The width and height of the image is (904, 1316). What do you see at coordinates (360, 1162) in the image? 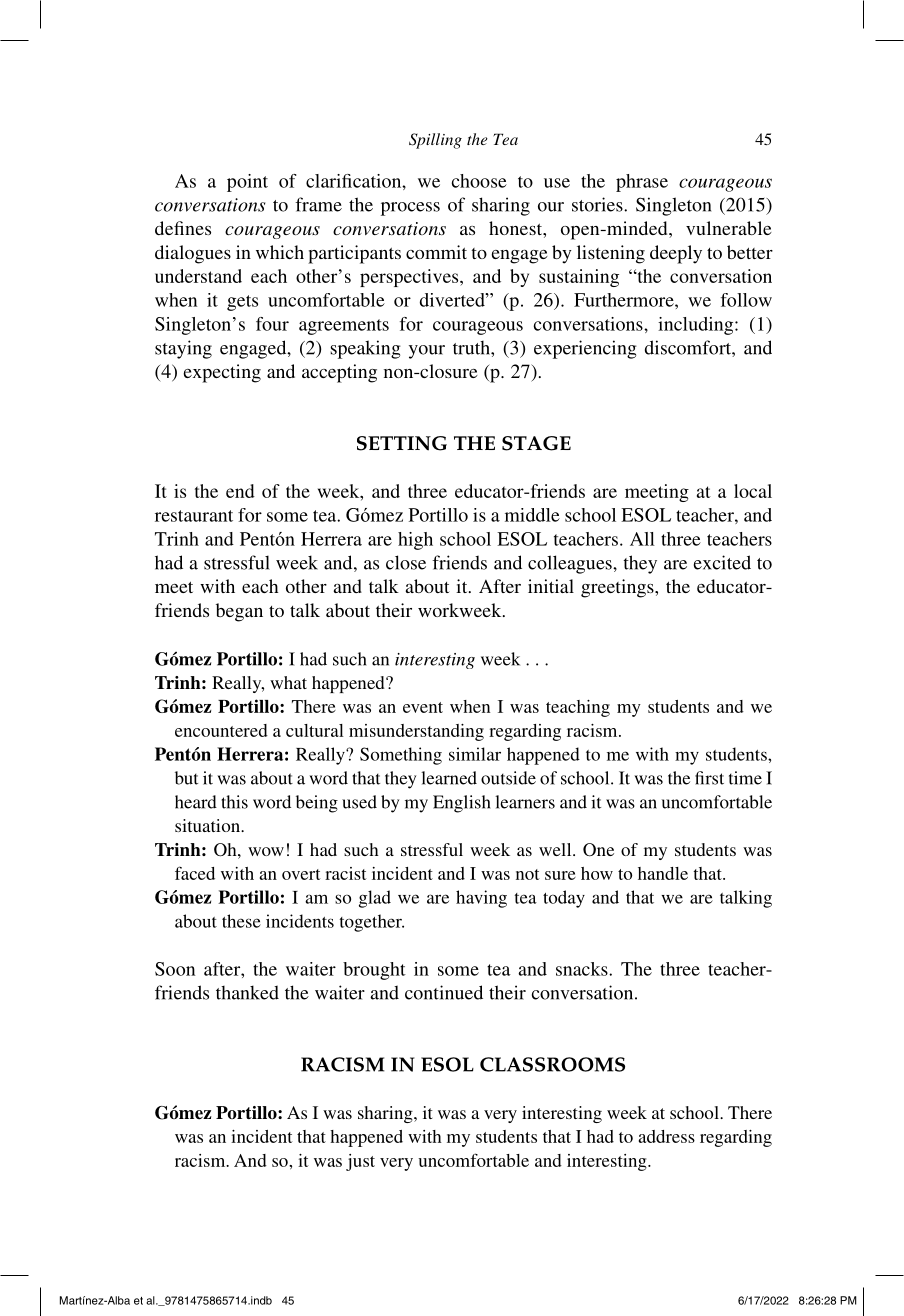
I see `just` at bounding box center [360, 1162].
